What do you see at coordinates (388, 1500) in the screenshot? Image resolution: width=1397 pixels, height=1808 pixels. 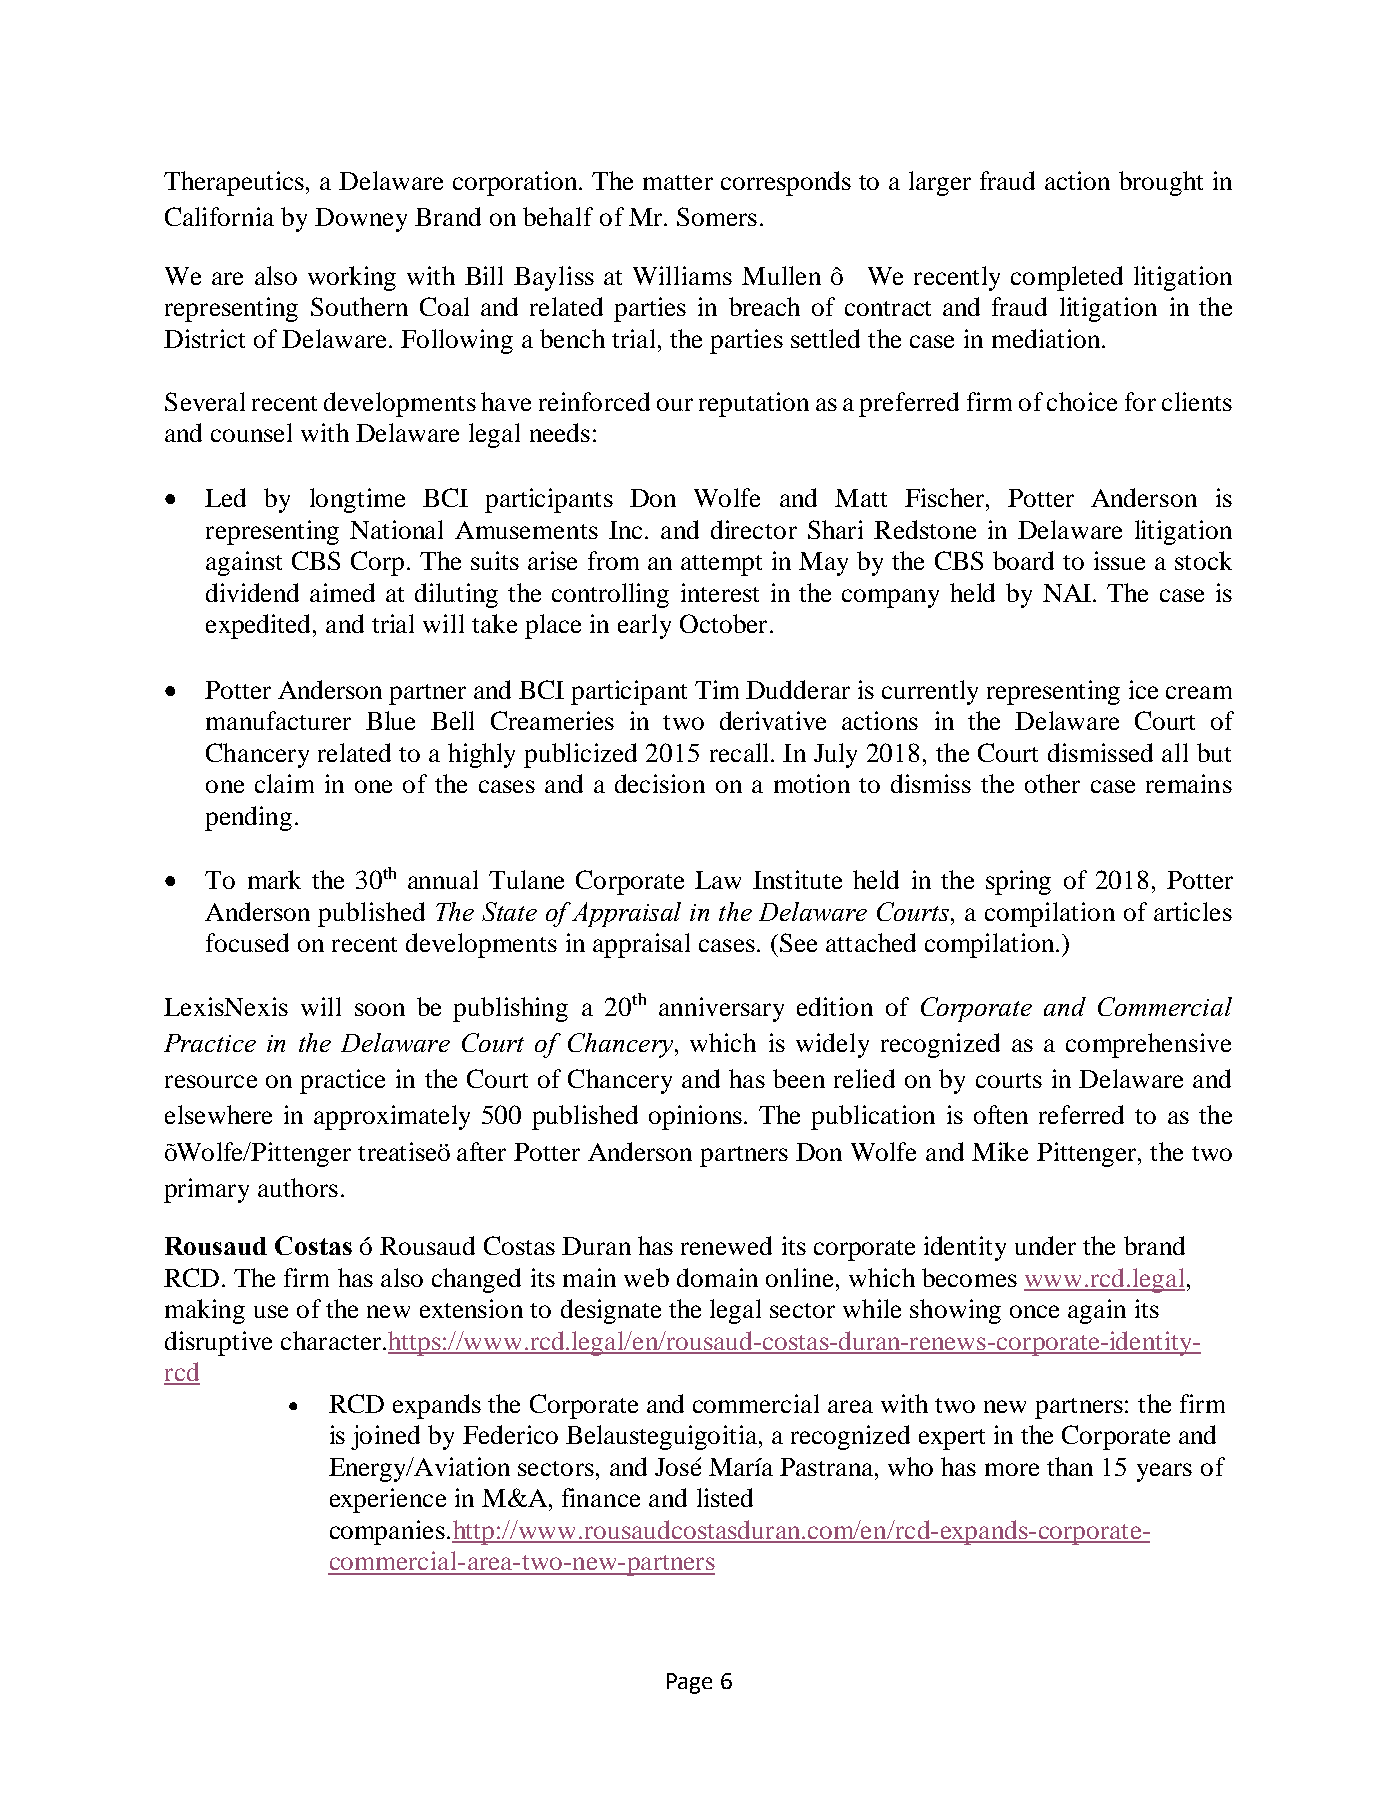 I see `experience` at bounding box center [388, 1500].
